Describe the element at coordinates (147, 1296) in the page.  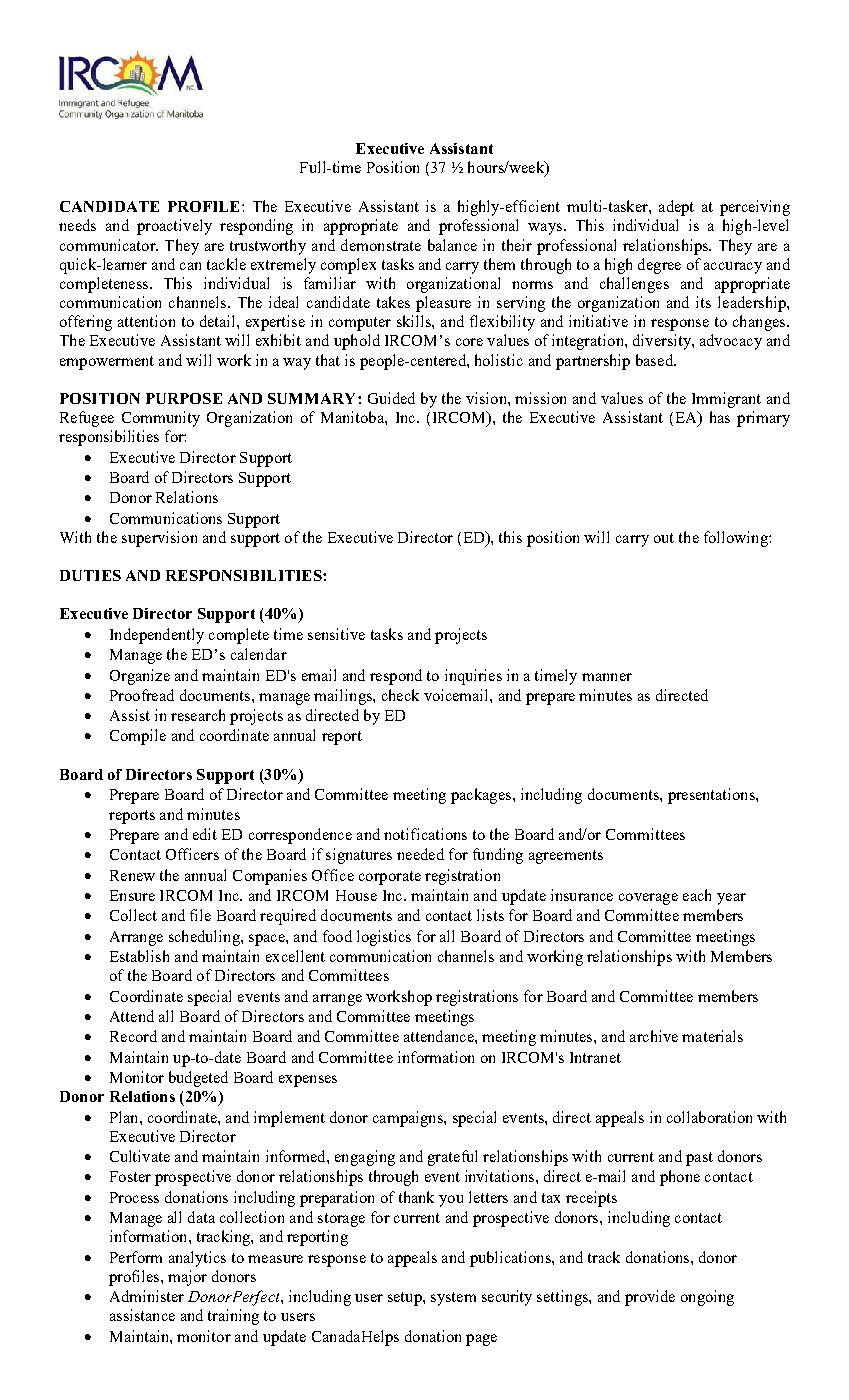
I see `Administer` at that location.
